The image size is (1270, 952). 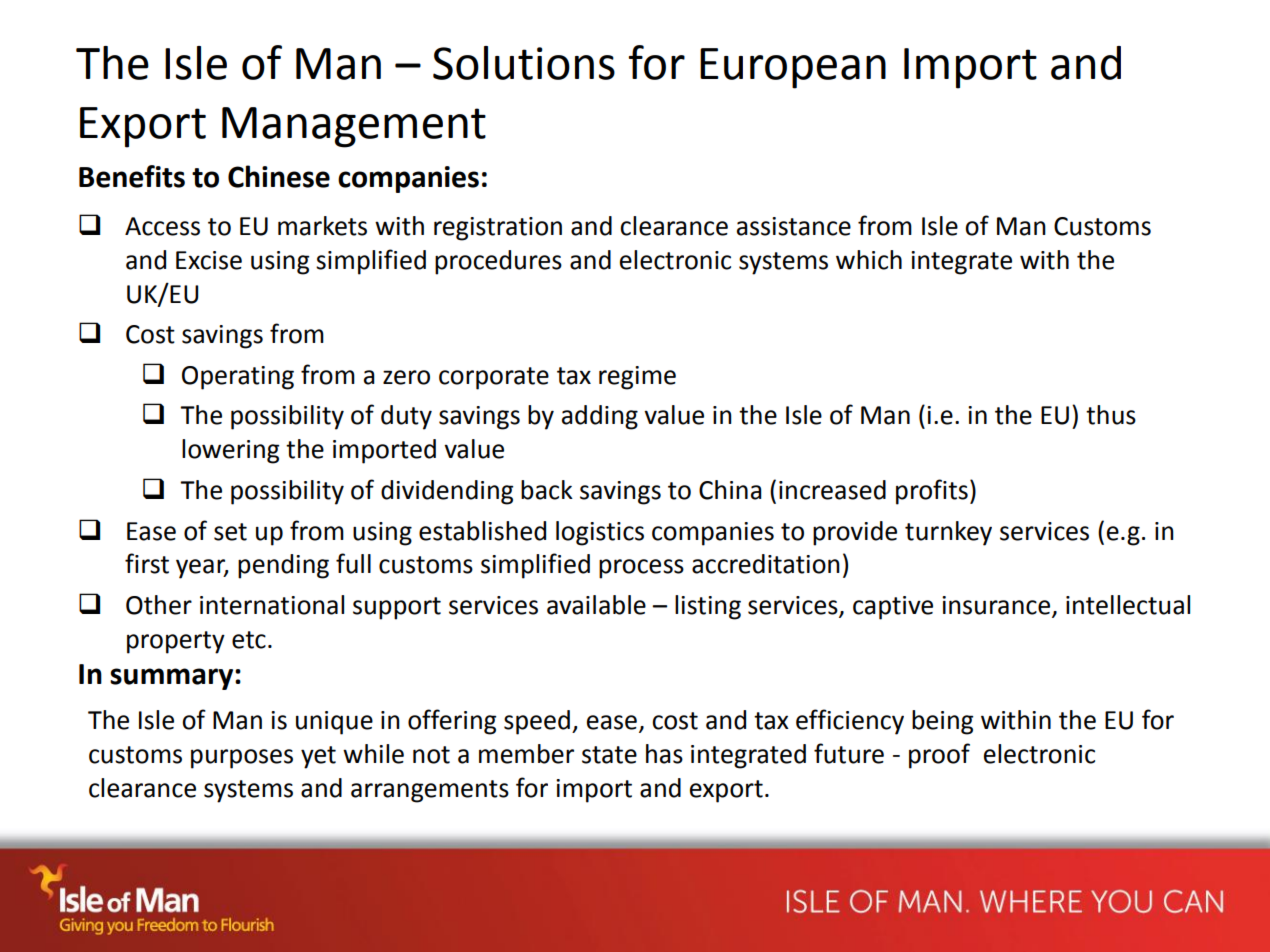 What do you see at coordinates (354, 127) in the screenshot?
I see `Management` at bounding box center [354, 127].
